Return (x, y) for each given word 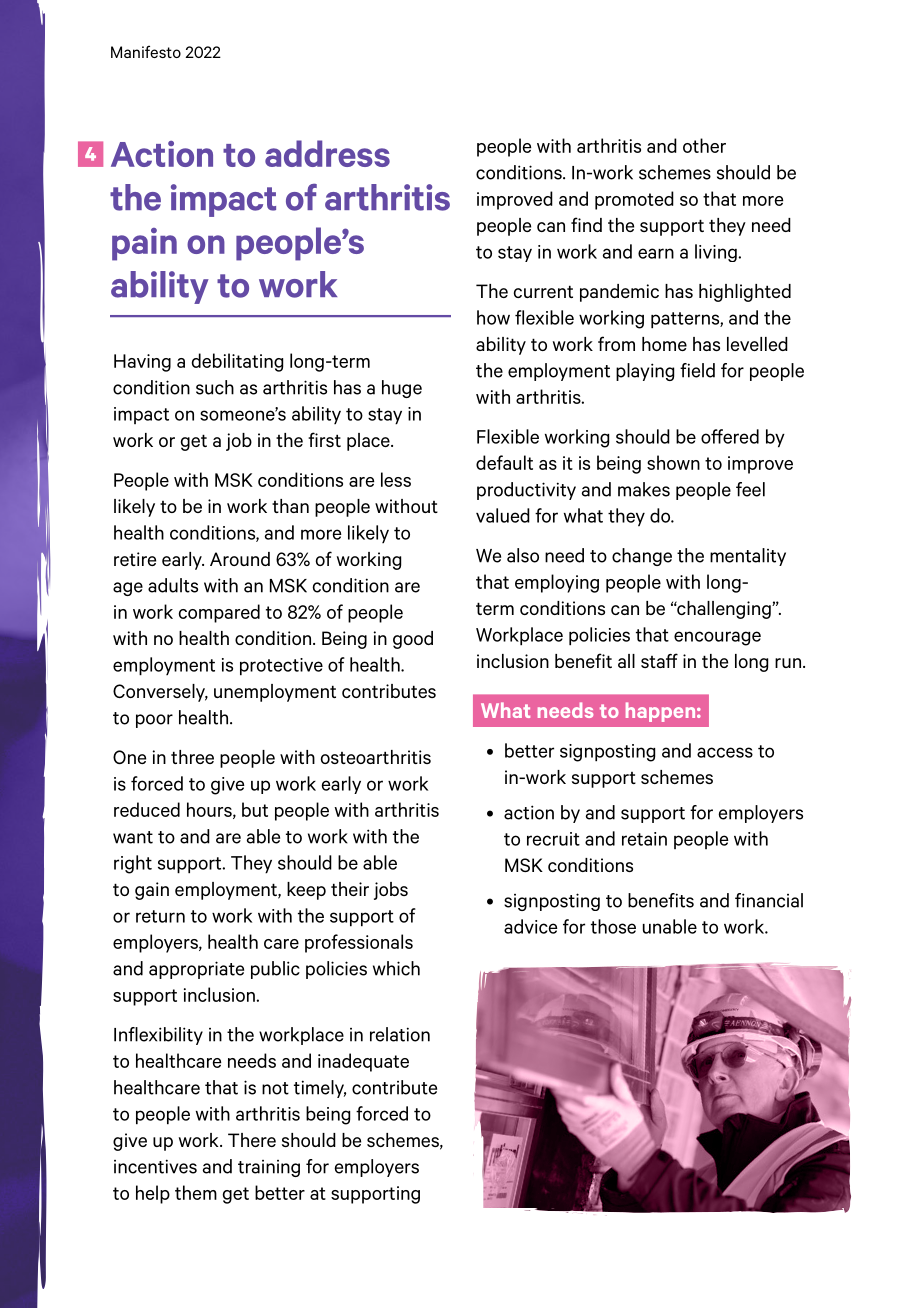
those (613, 926)
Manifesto (146, 51)
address (327, 153)
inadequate (363, 1062)
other (704, 145)
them (196, 1192)
